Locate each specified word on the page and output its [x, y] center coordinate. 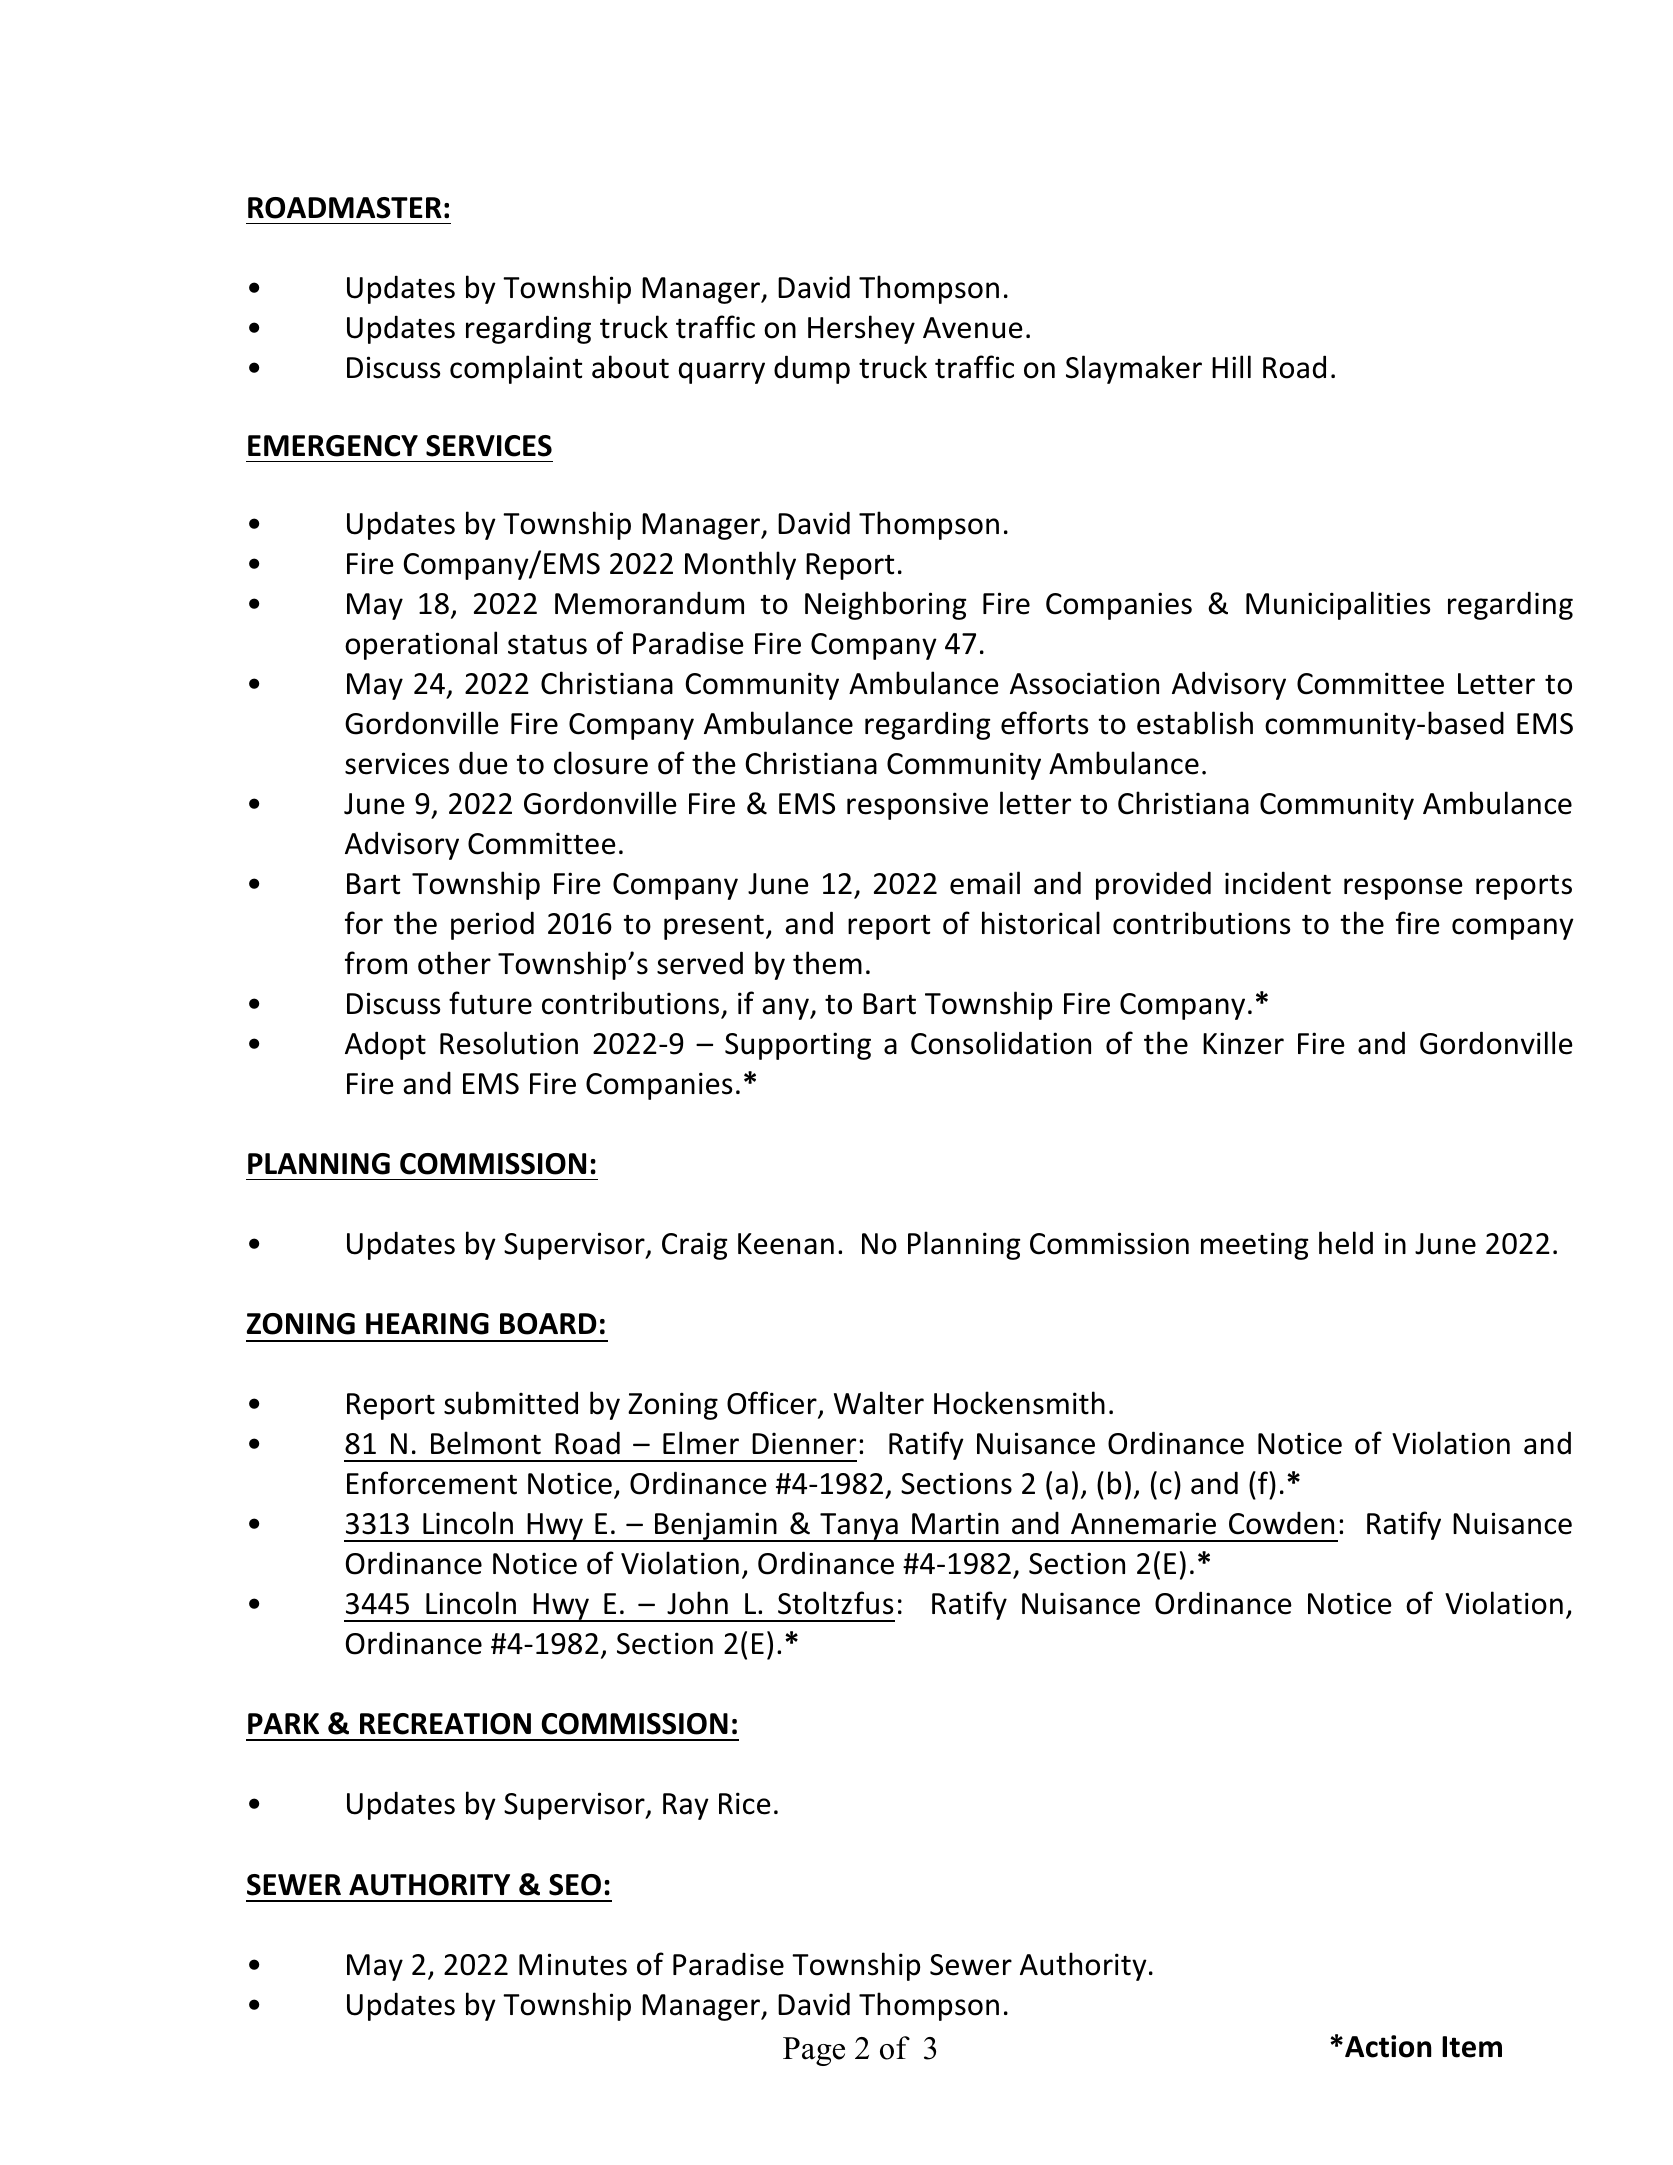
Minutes [573, 1964]
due [483, 763]
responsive [917, 806]
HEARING [427, 1324]
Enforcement [432, 1483]
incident [1278, 883]
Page [814, 2051]
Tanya [859, 1527]
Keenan [786, 1244]
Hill [1231, 366]
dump [812, 369]
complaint [516, 369]
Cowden [1281, 1523]
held [1346, 1243]
